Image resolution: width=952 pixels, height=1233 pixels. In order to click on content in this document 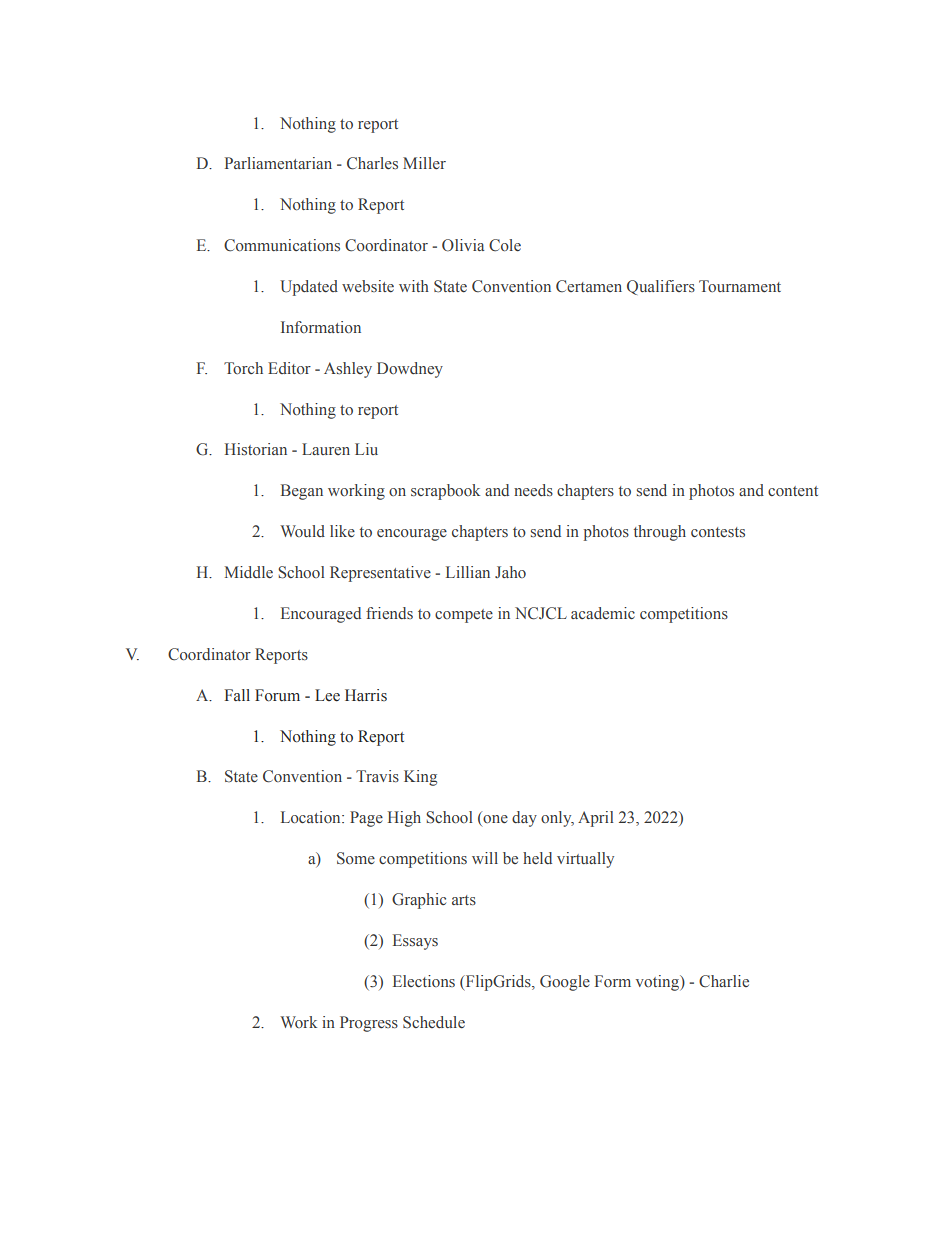, I will do `click(793, 491)`.
